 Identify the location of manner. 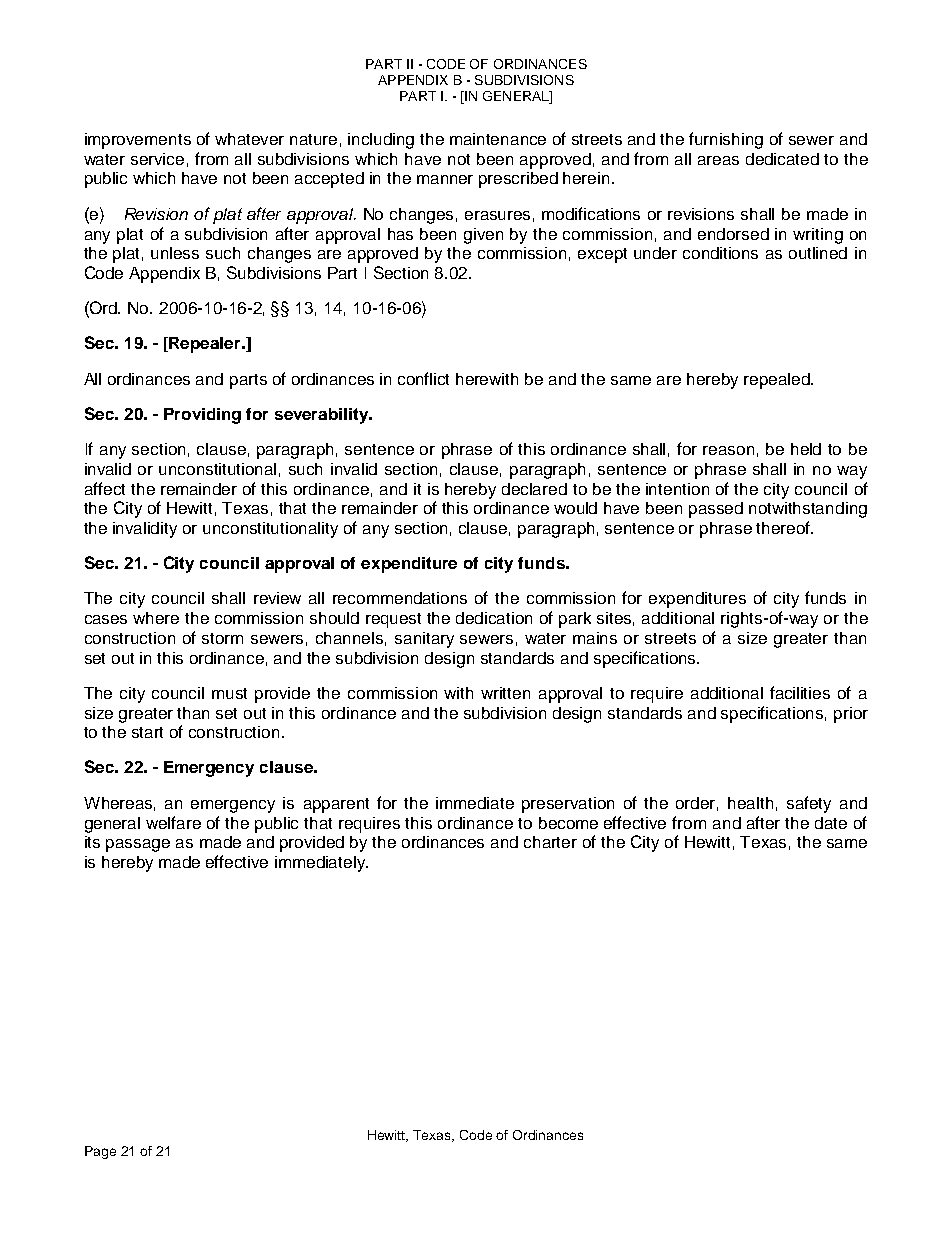
(445, 179).
